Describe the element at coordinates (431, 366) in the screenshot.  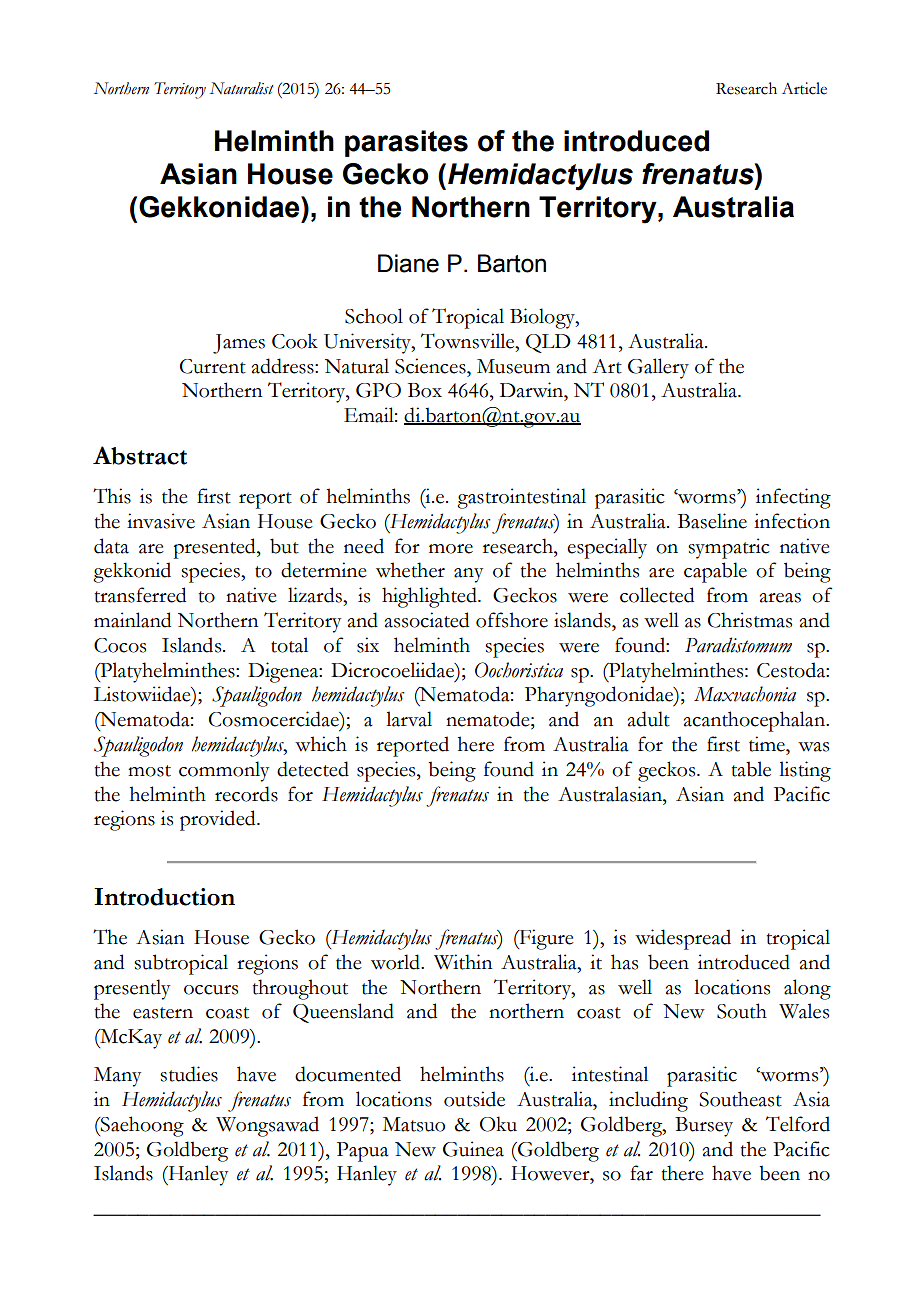
I see `Sciences` at that location.
